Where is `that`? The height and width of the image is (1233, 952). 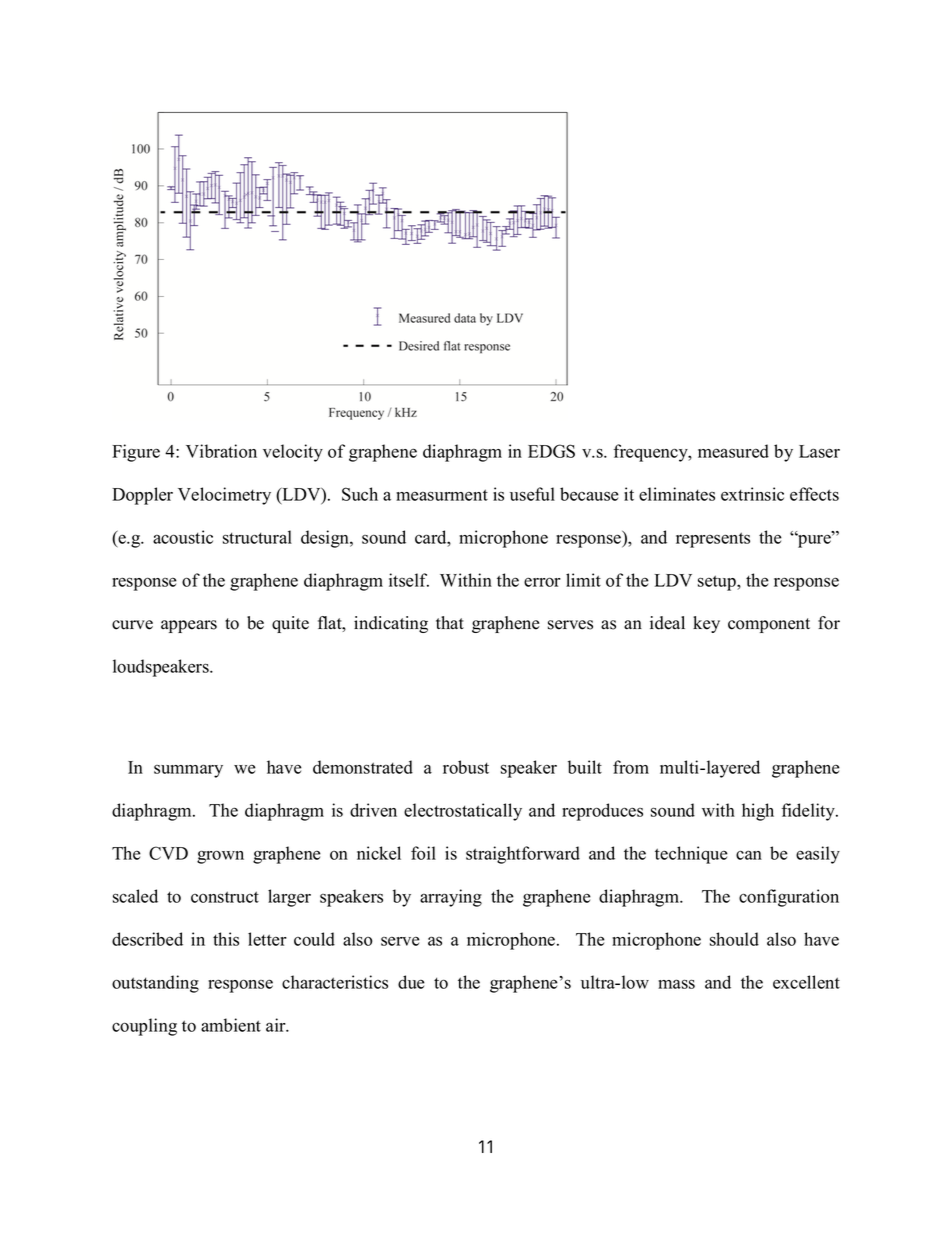
that is located at coordinates (450, 622).
